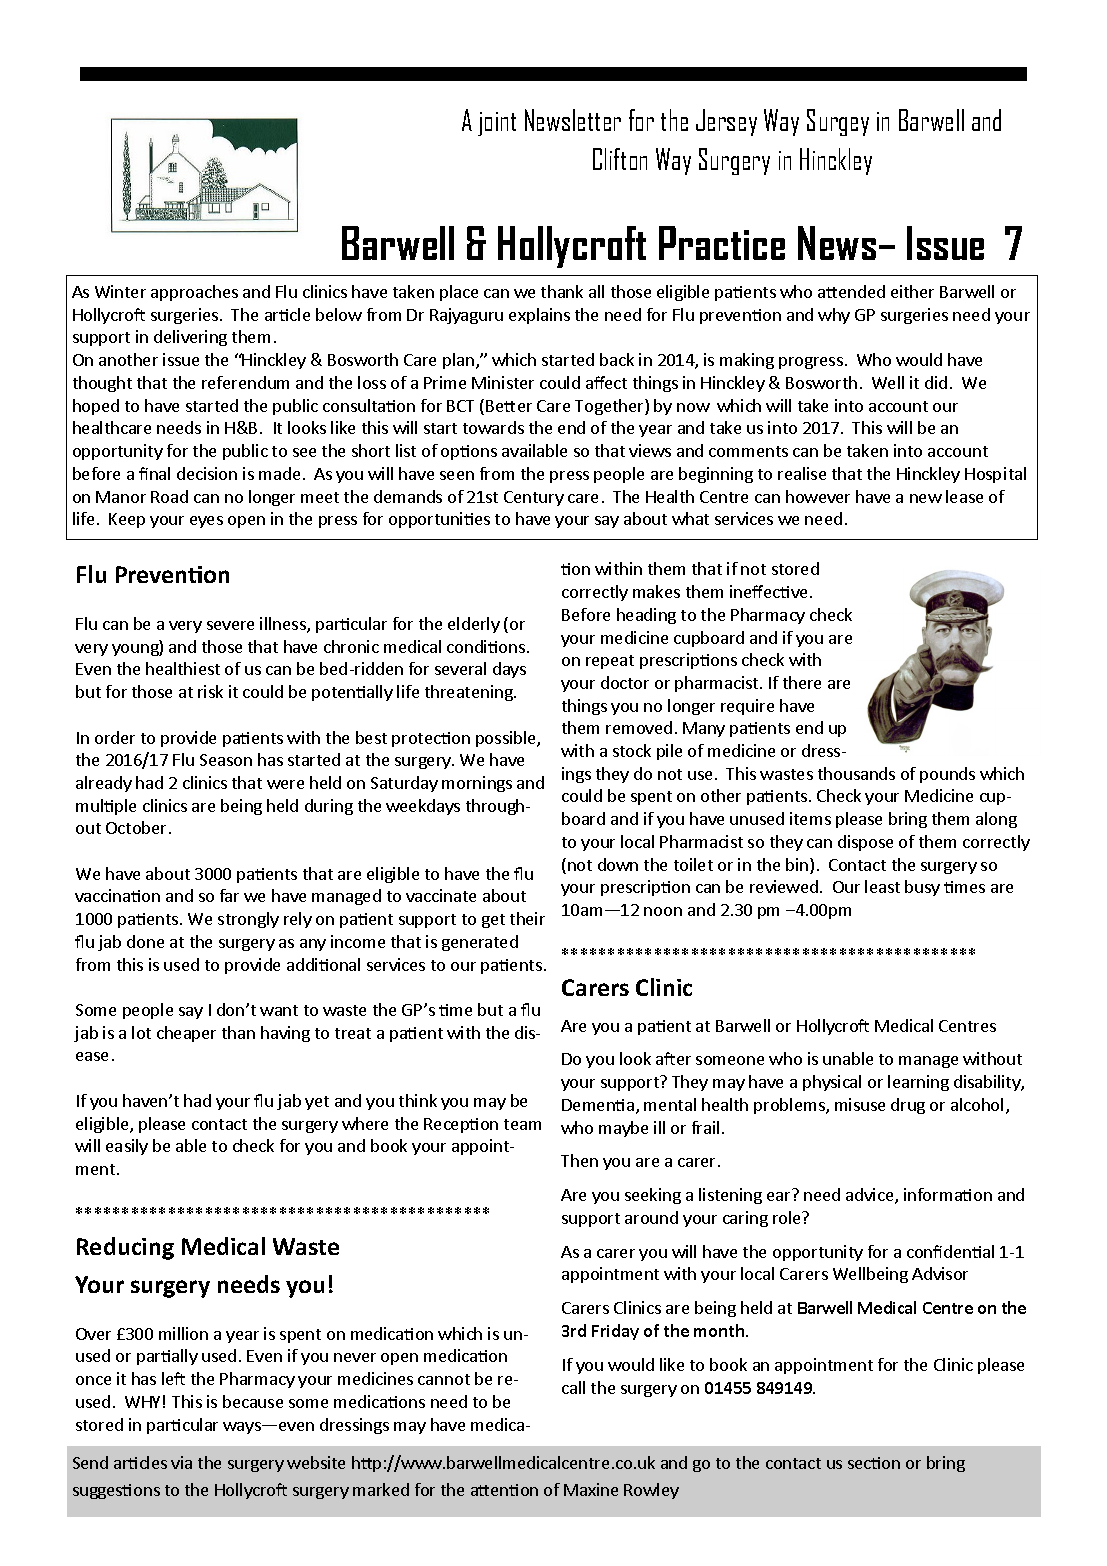 This image has width=1107, height=1566. Describe the element at coordinates (726, 122) in the image. I see `Jersey` at that location.
